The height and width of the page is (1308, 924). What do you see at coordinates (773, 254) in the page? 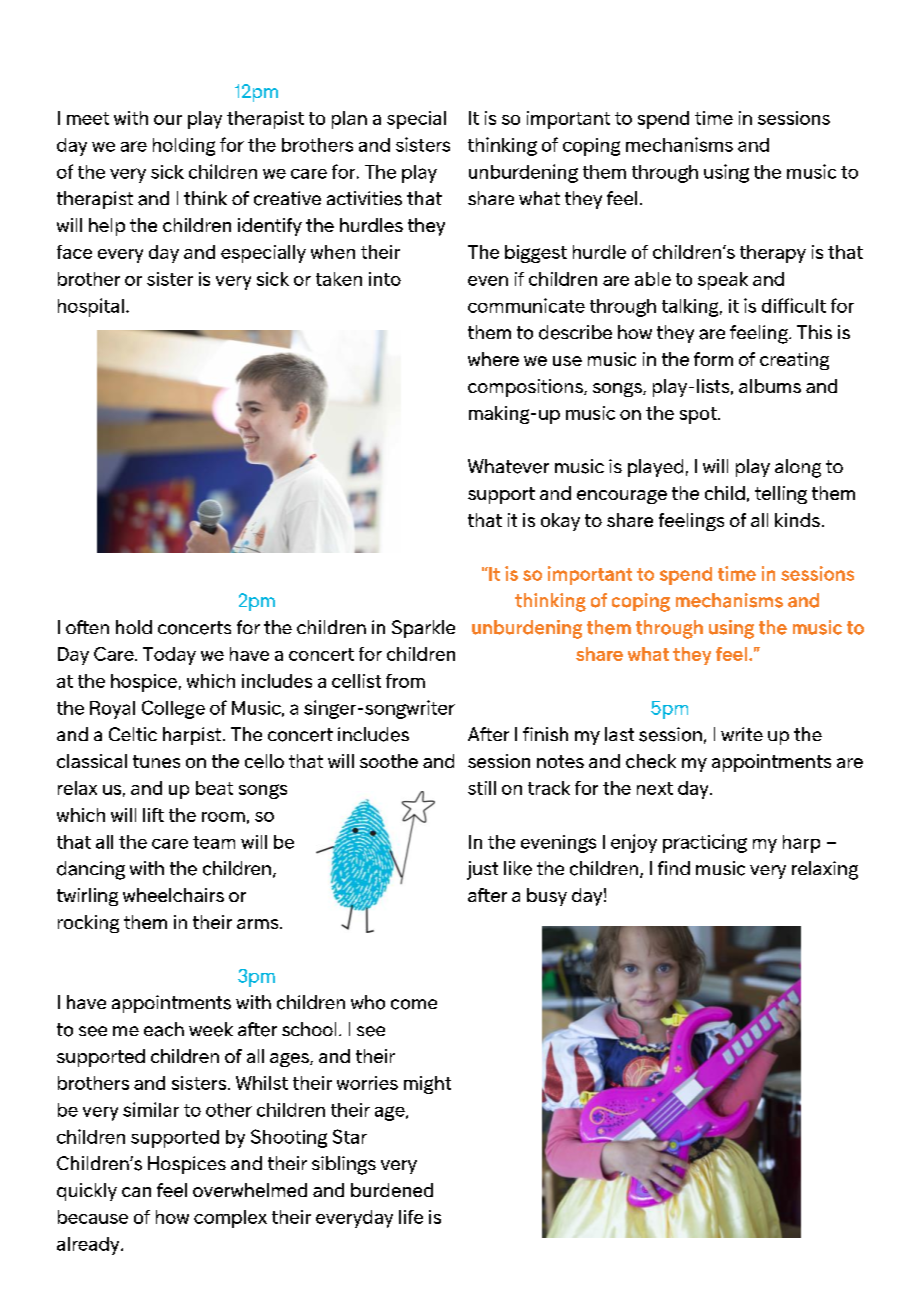
I see `therapy` at bounding box center [773, 254].
